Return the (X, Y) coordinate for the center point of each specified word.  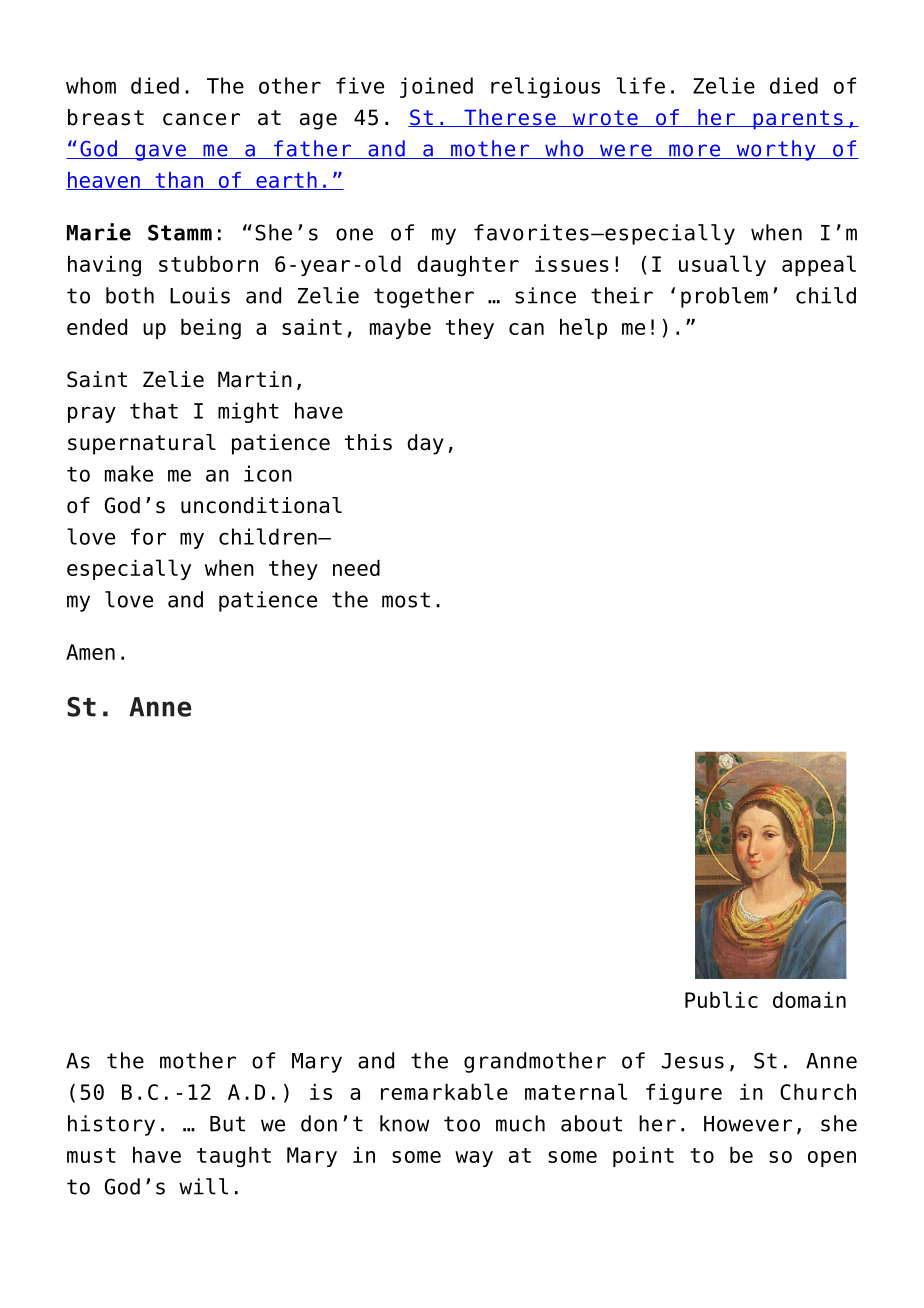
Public (721, 999)
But (227, 1124)
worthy (776, 150)
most (406, 600)
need (356, 568)
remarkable (444, 1091)
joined (436, 87)
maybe (400, 329)
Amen (90, 652)
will (203, 1186)
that (154, 410)
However (748, 1124)
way (474, 1159)
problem (724, 297)
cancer (201, 119)
